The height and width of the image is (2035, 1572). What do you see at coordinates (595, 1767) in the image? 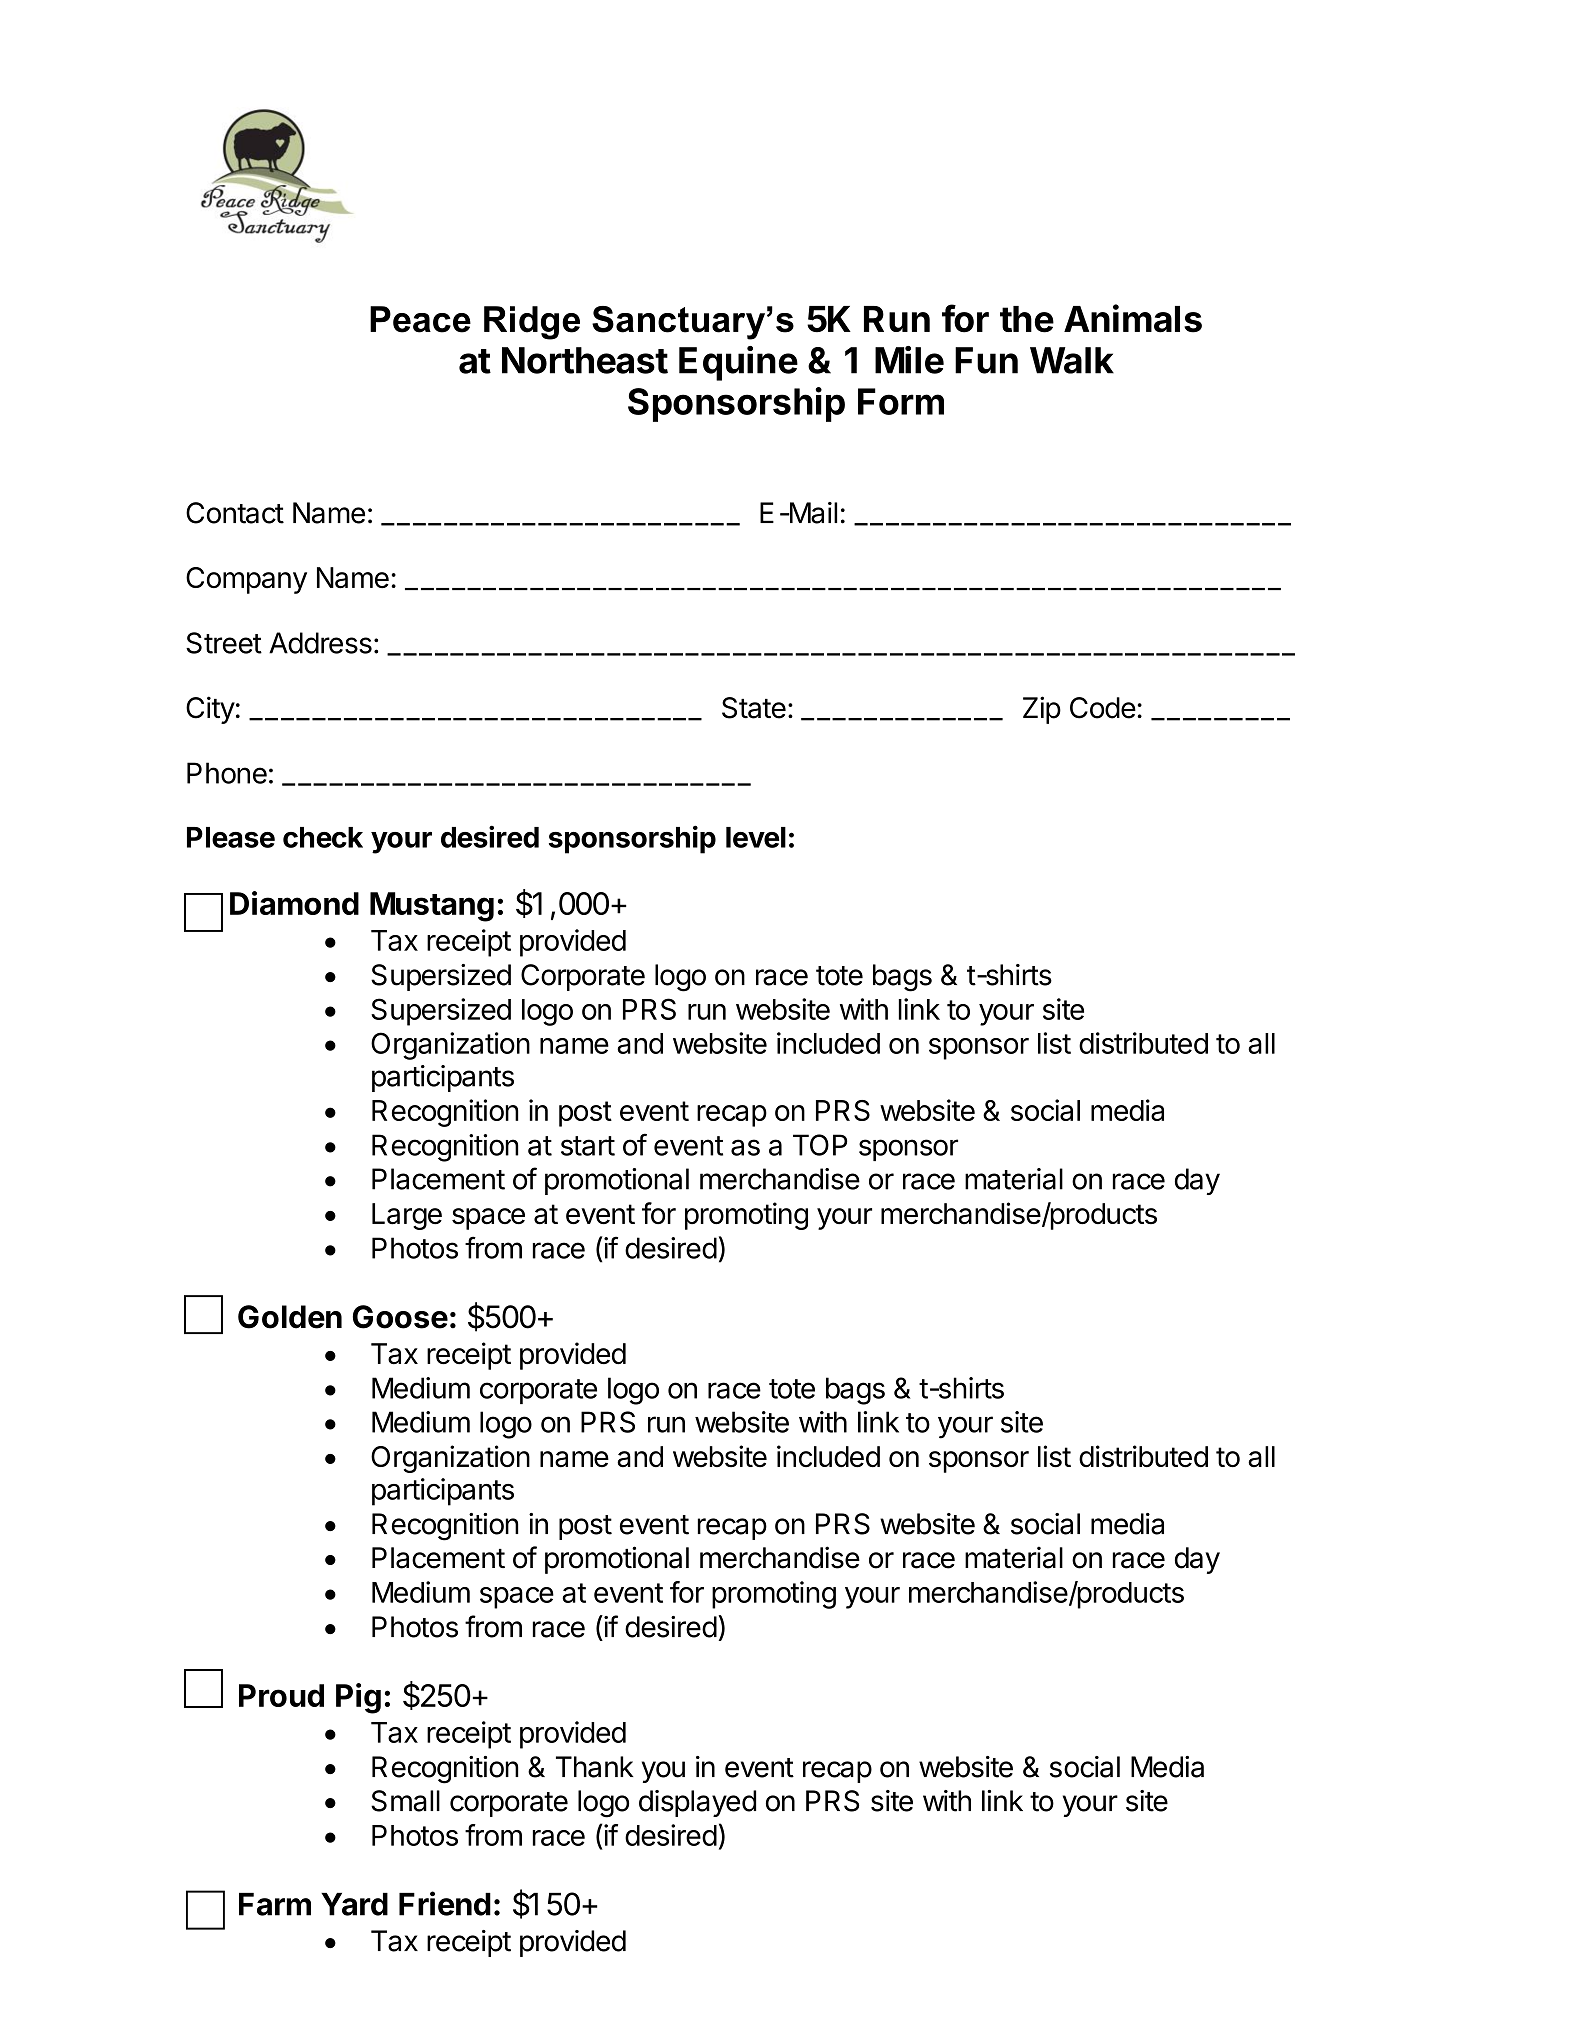
I see `Thank` at bounding box center [595, 1767].
